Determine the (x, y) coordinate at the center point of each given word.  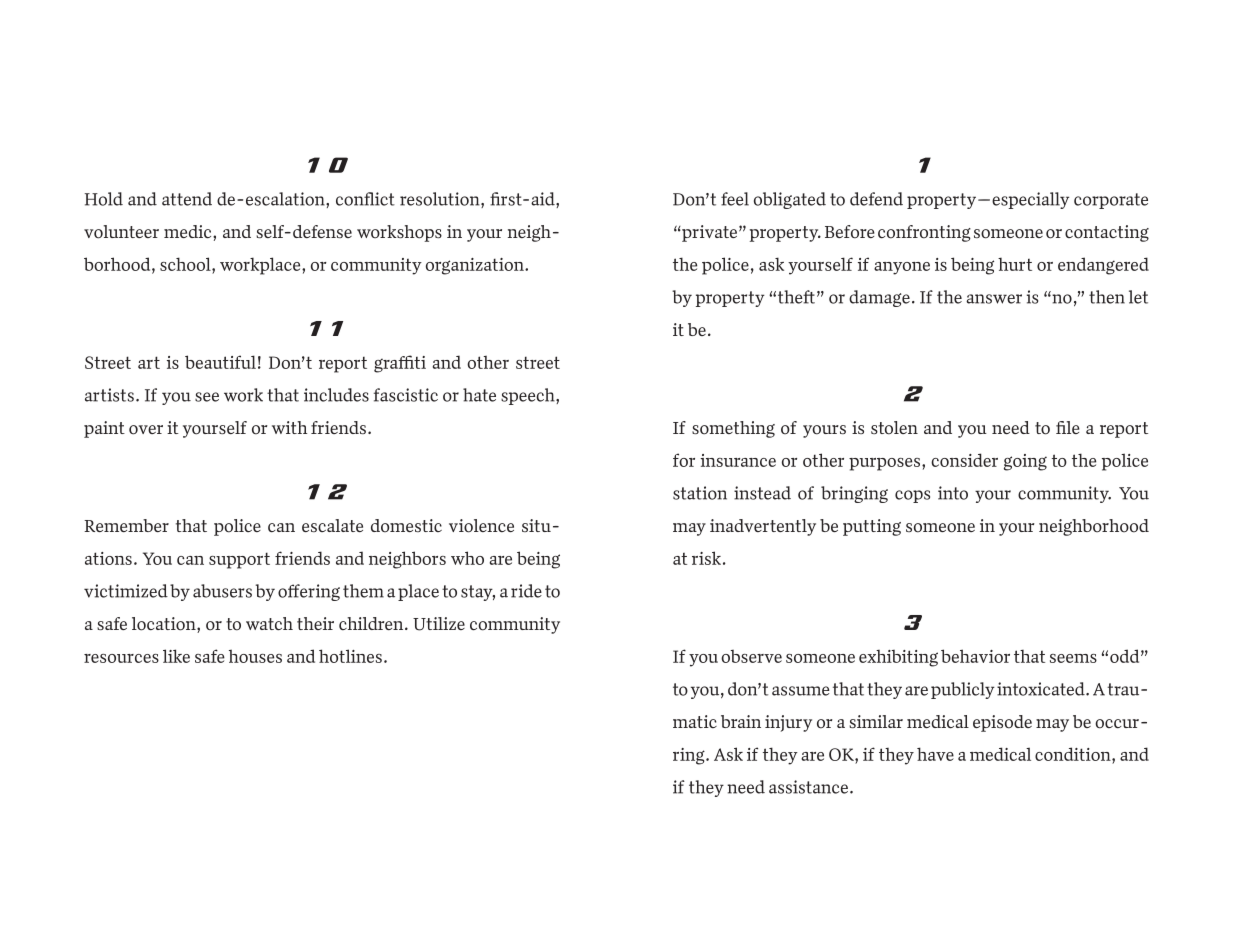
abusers (222, 591)
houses (255, 656)
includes (336, 395)
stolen (894, 428)
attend (187, 199)
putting (872, 527)
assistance (810, 787)
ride (526, 591)
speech (529, 396)
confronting (924, 233)
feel (735, 199)
